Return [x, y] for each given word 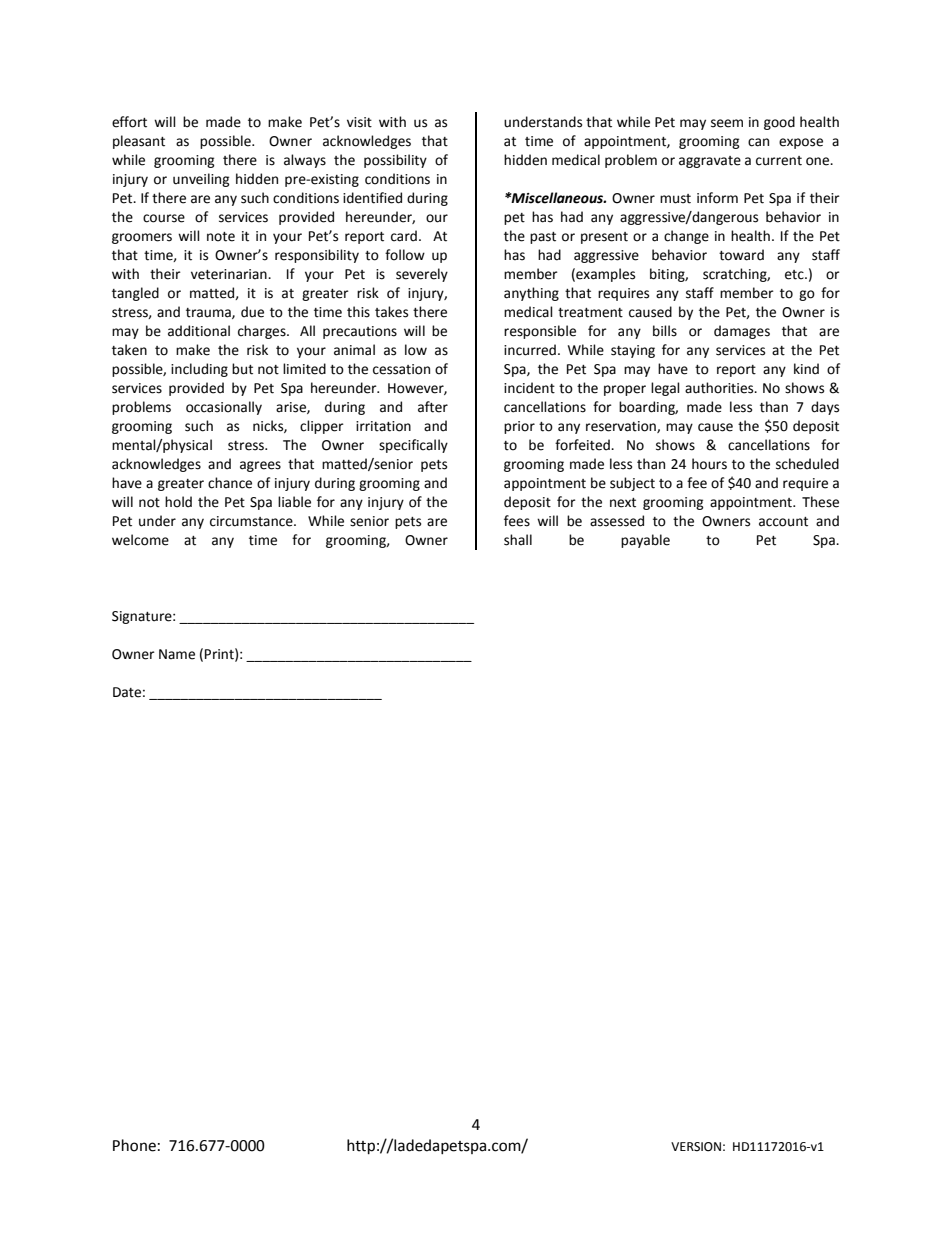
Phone [134, 1145]
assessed [617, 521]
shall [518, 540]
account [783, 522]
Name [177, 654]
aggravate [710, 162]
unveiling [201, 180]
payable [645, 541]
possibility [395, 161]
